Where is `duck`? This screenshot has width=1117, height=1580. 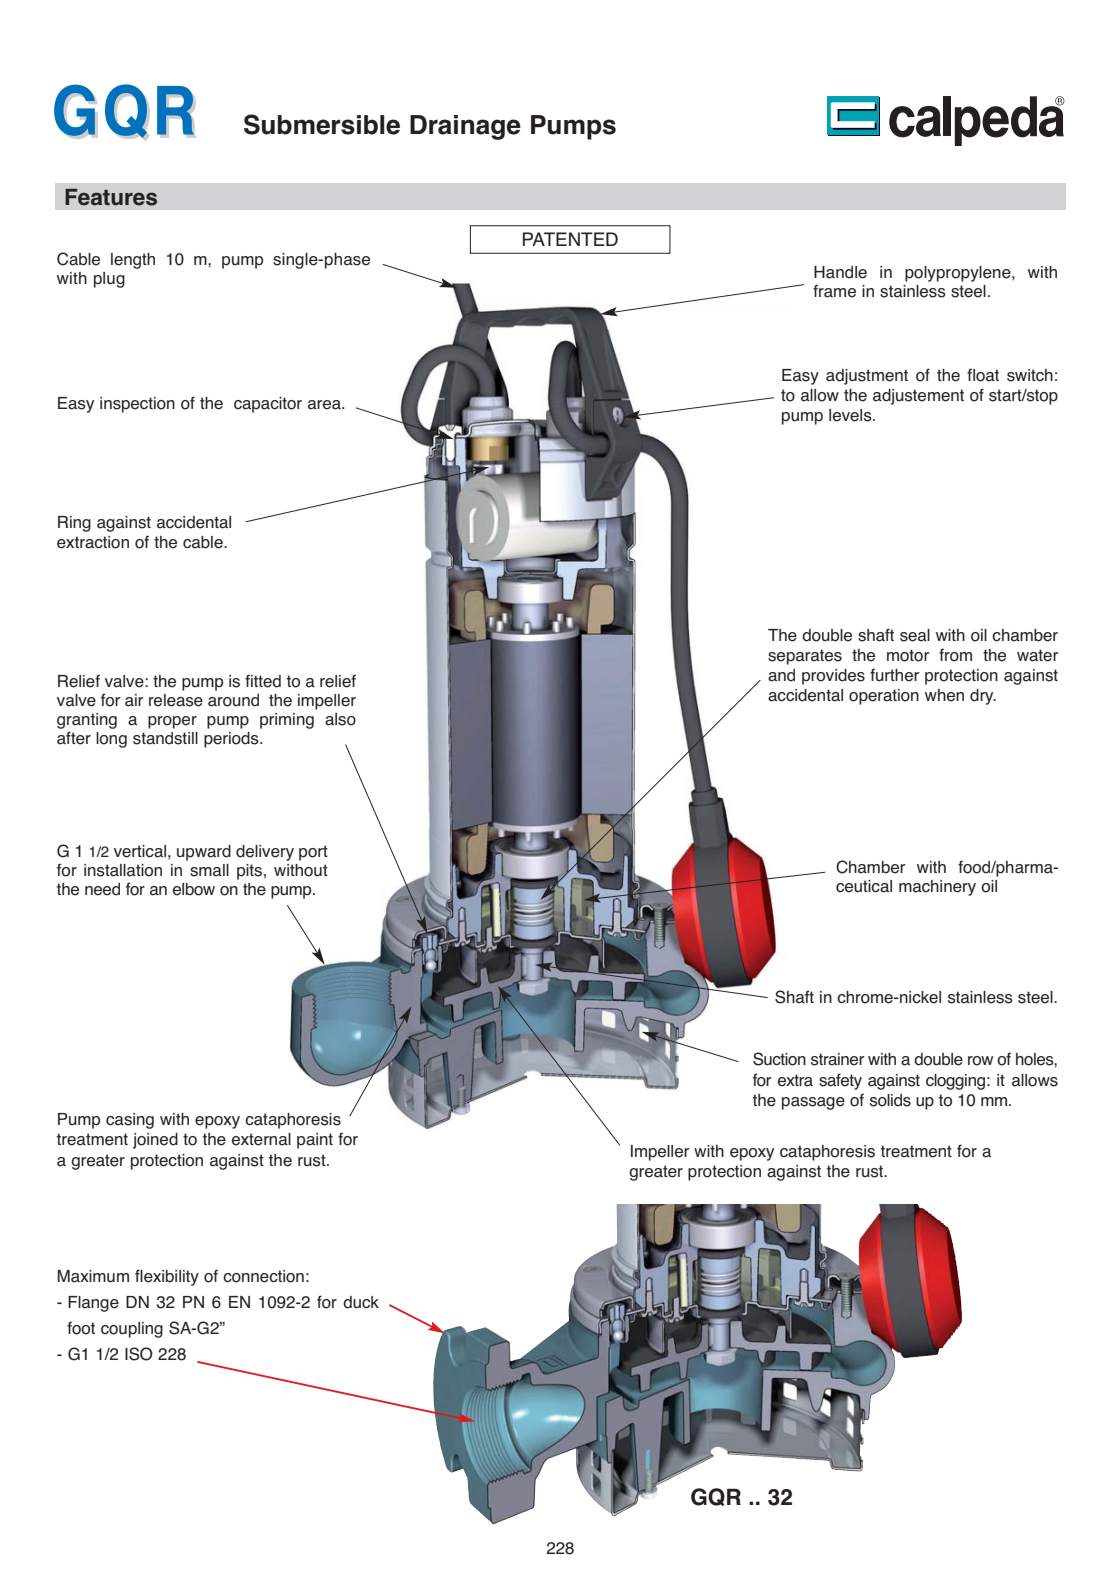 duck is located at coordinates (361, 1302).
